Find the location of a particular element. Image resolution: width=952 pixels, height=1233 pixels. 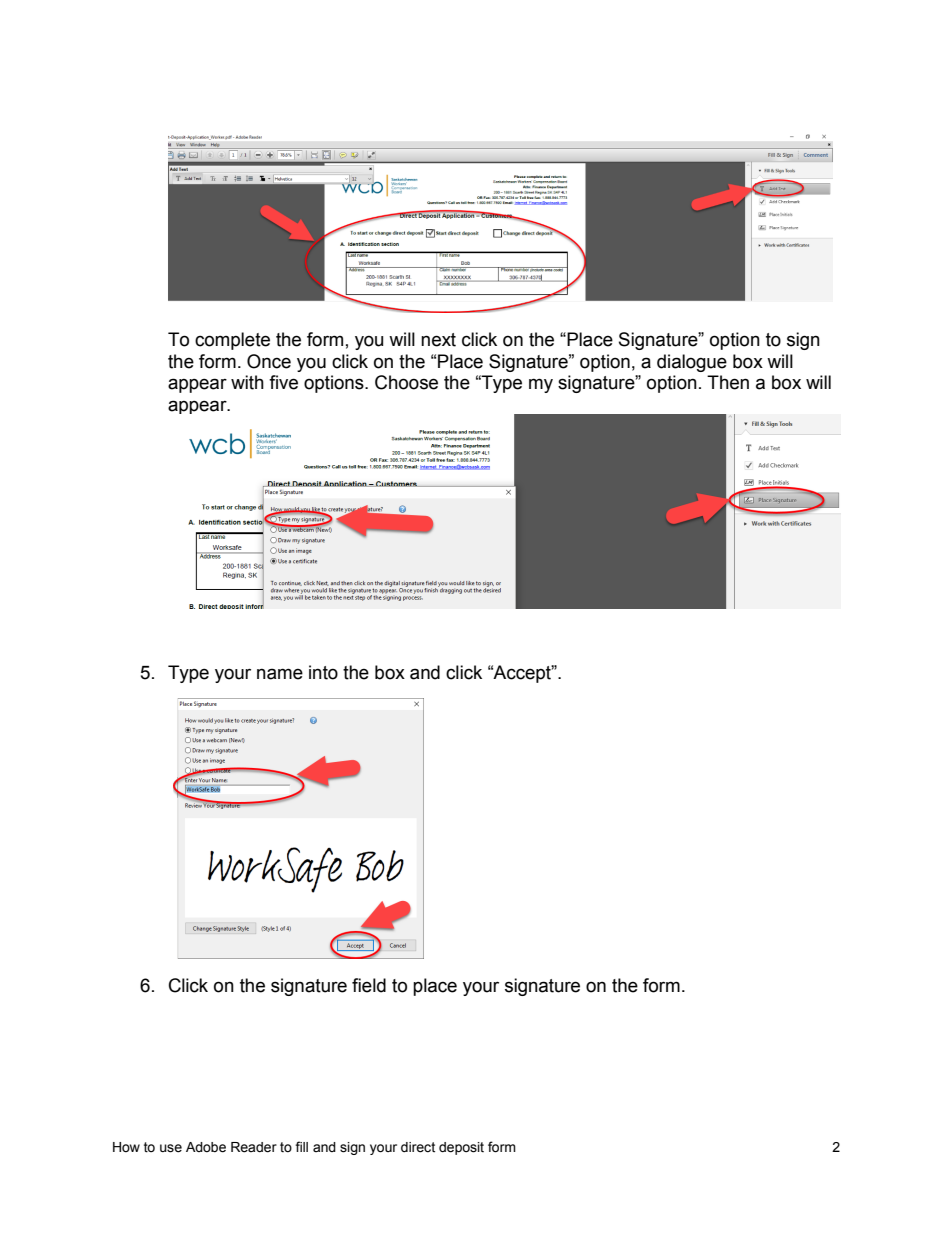

Choose is located at coordinates (406, 382).
